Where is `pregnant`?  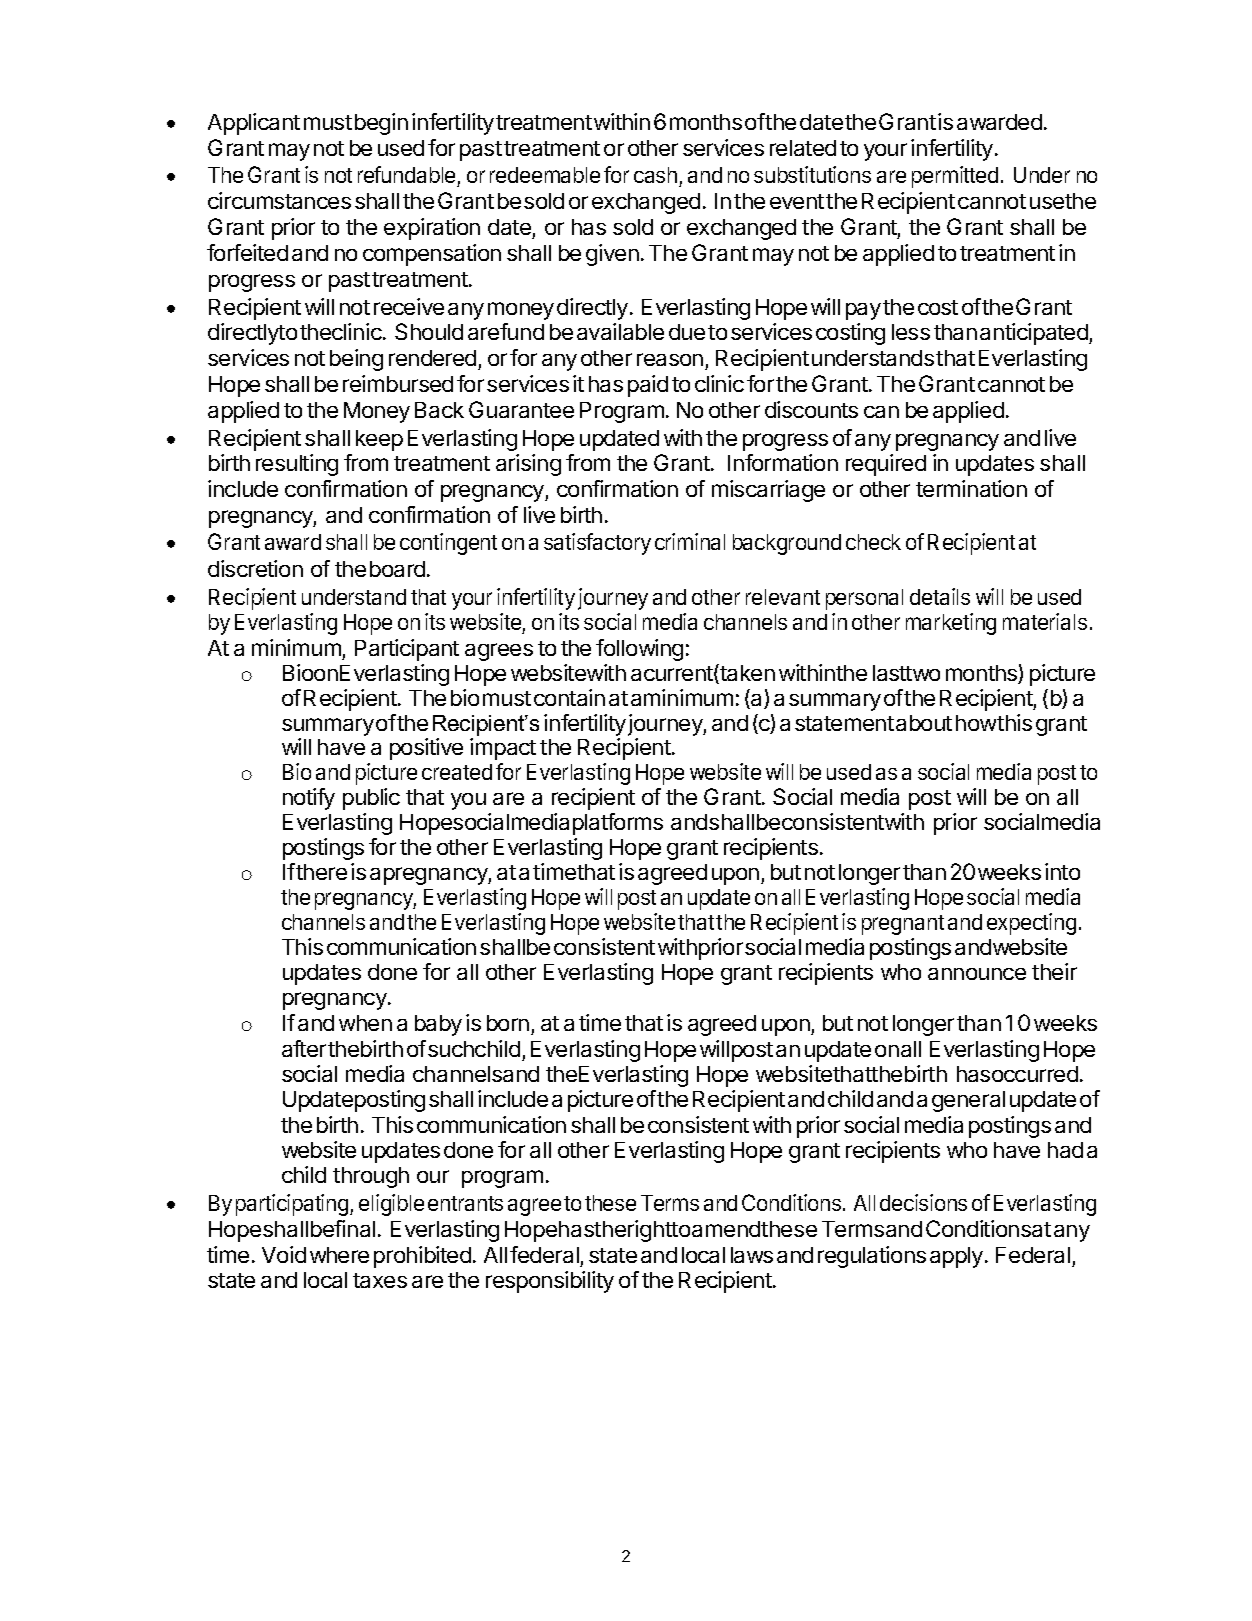 pregnant is located at coordinates (903, 925).
